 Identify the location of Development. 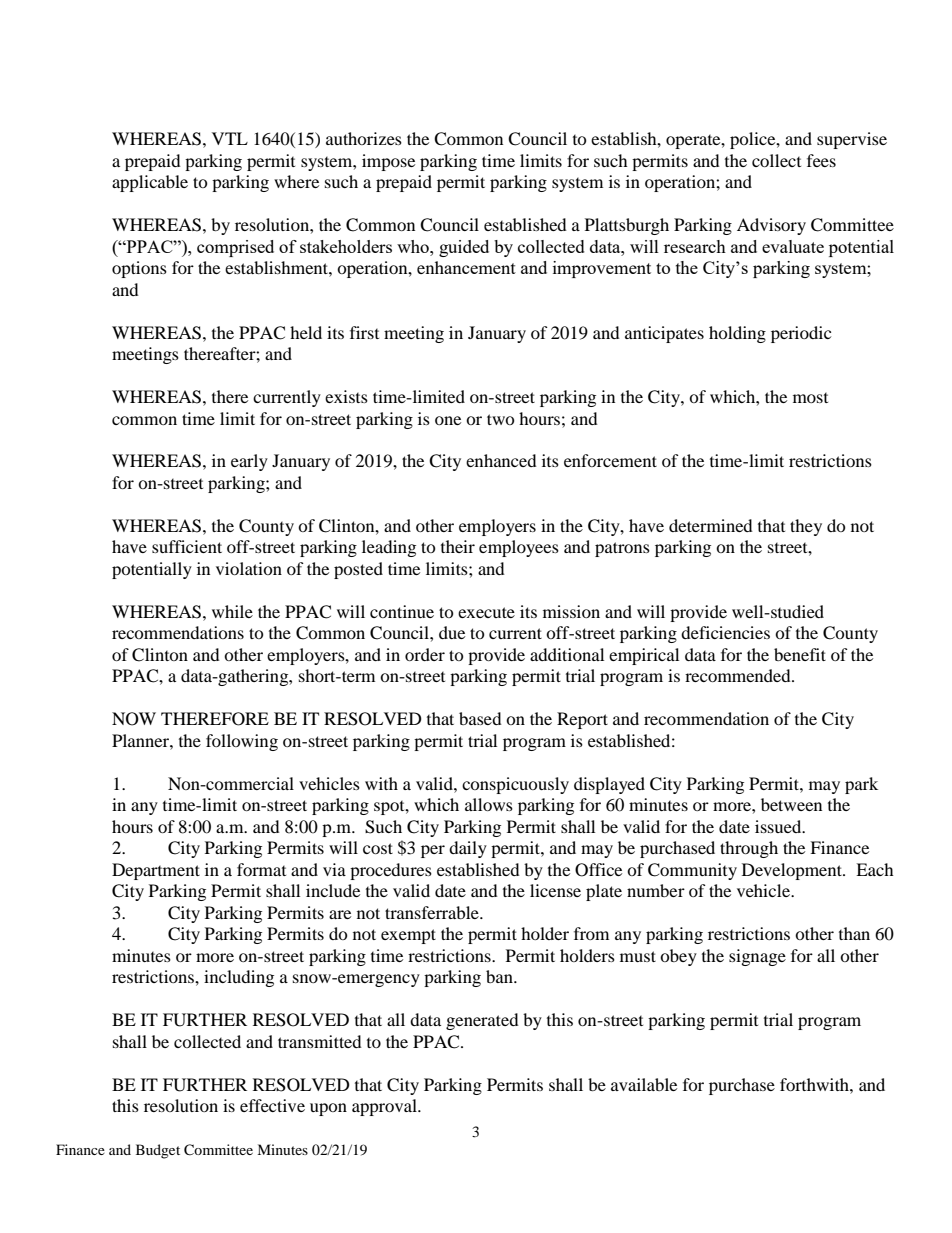
(793, 871).
